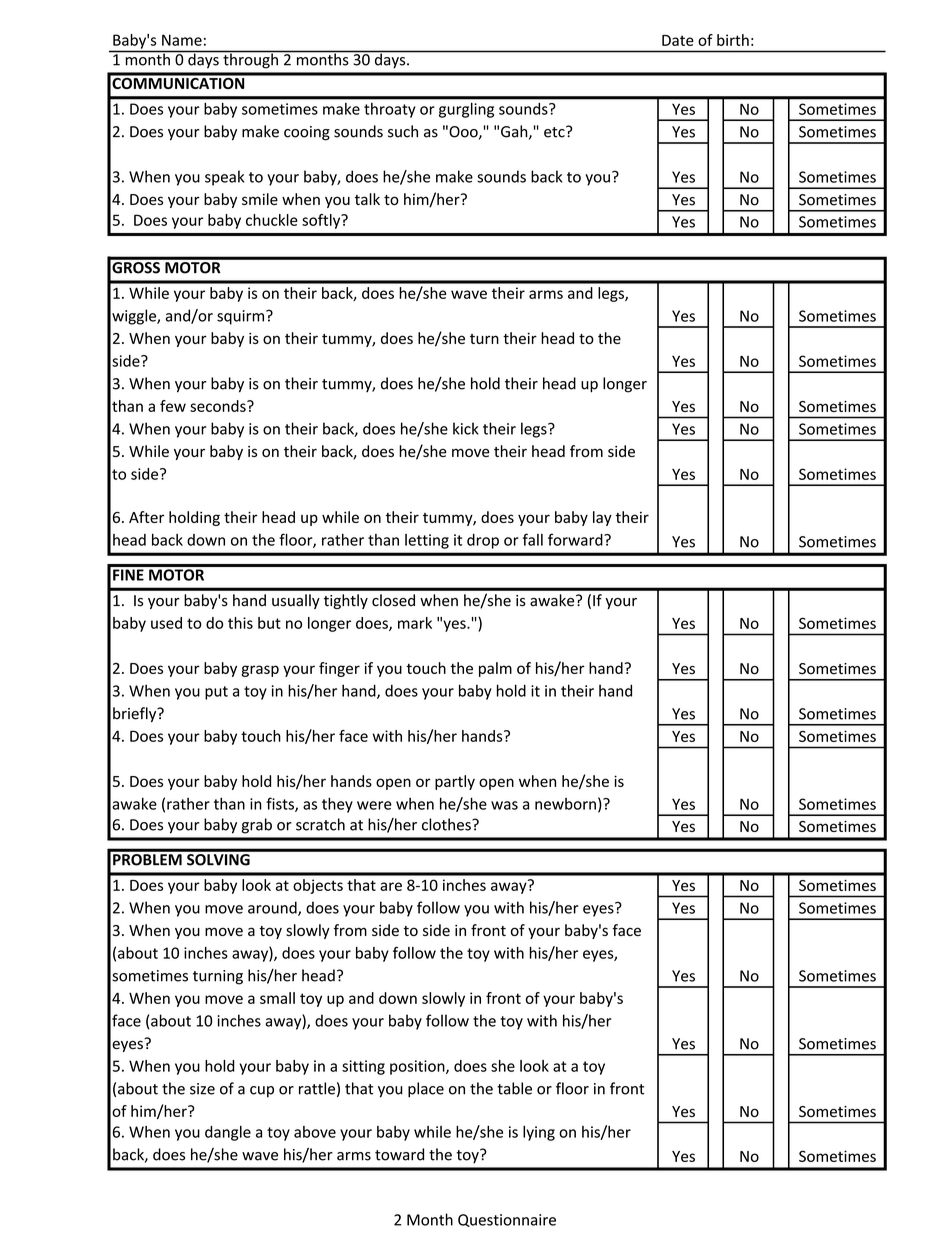 The image size is (952, 1233). What do you see at coordinates (539, 1133) in the screenshot?
I see `lying` at bounding box center [539, 1133].
